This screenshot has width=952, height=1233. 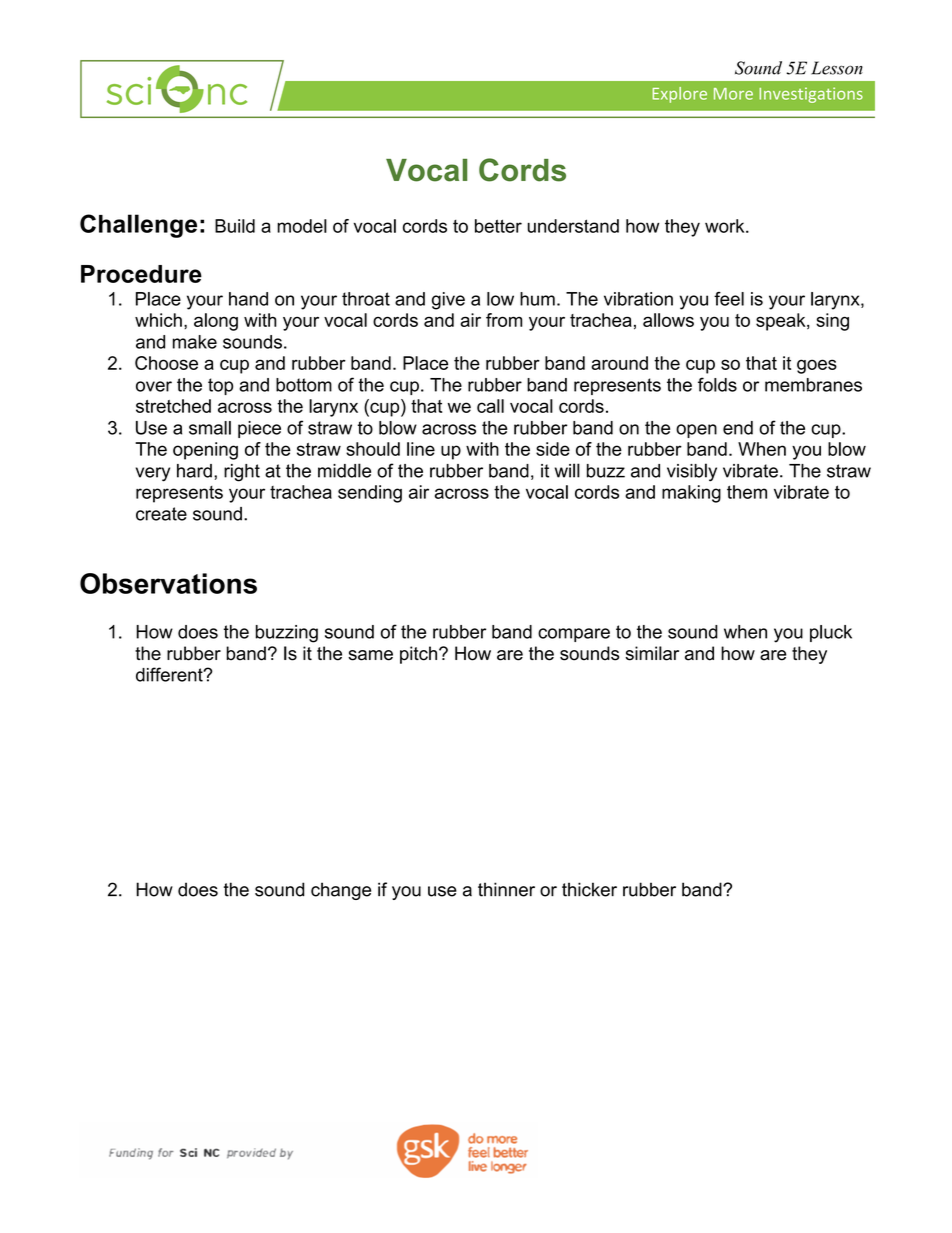 I want to click on thinner, so click(x=506, y=889).
